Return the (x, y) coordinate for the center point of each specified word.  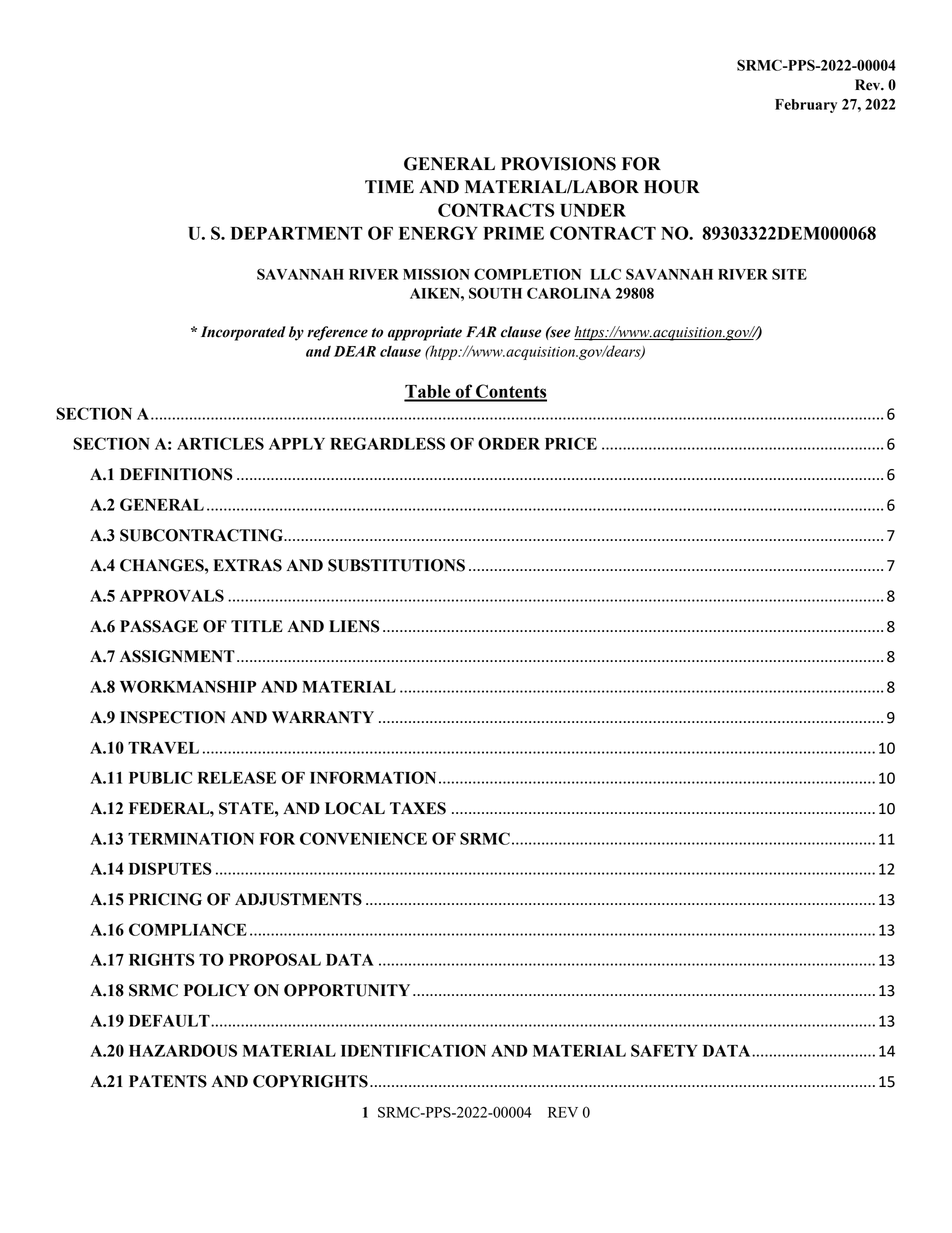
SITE (789, 274)
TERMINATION (191, 838)
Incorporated (243, 333)
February (806, 106)
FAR (481, 331)
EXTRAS (247, 565)
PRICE (571, 443)
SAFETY (664, 1050)
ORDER (509, 443)
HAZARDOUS (183, 1050)
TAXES (418, 808)
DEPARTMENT (296, 233)
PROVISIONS (558, 164)
